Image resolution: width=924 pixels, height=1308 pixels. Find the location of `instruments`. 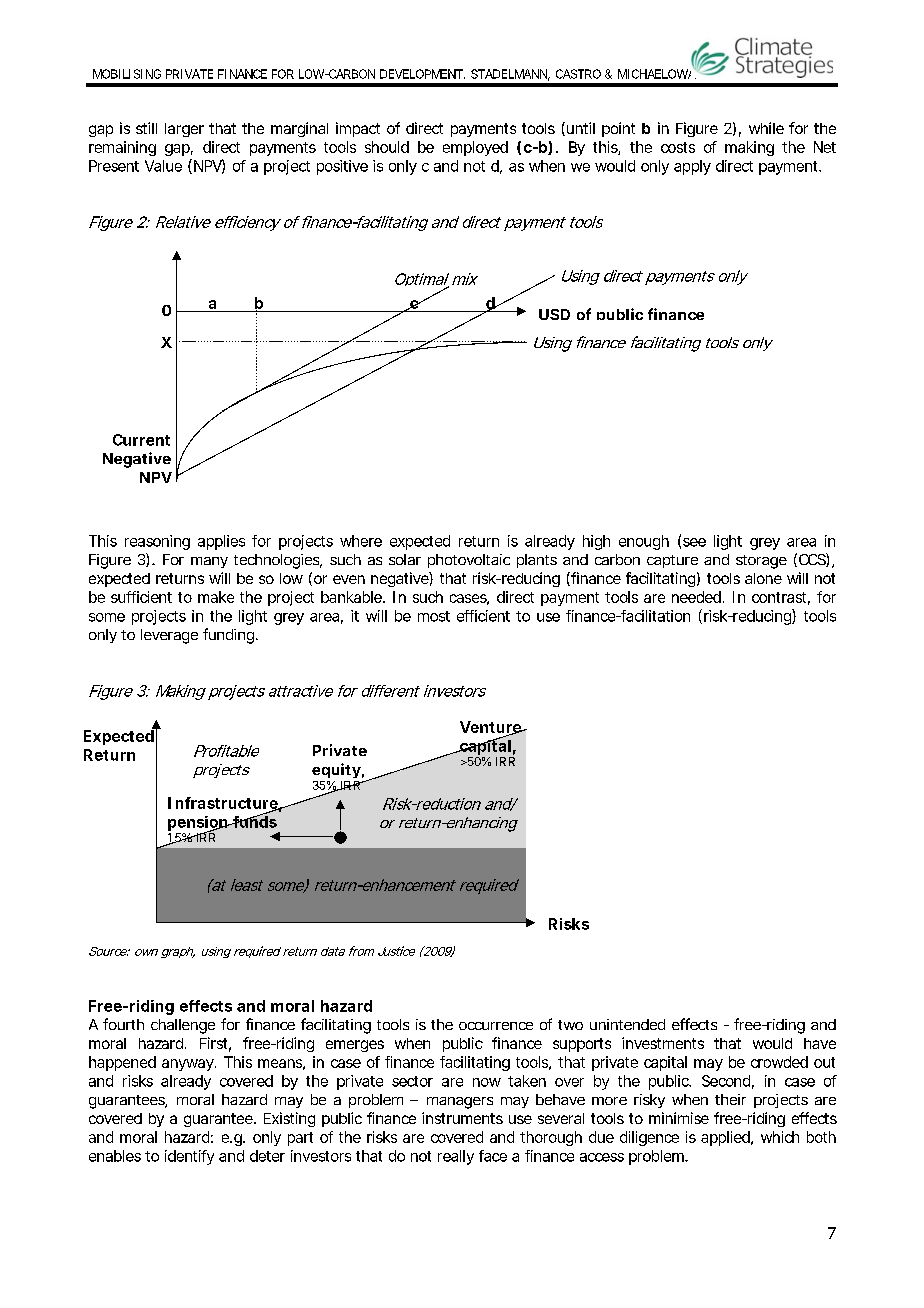

instruments is located at coordinates (462, 1118).
